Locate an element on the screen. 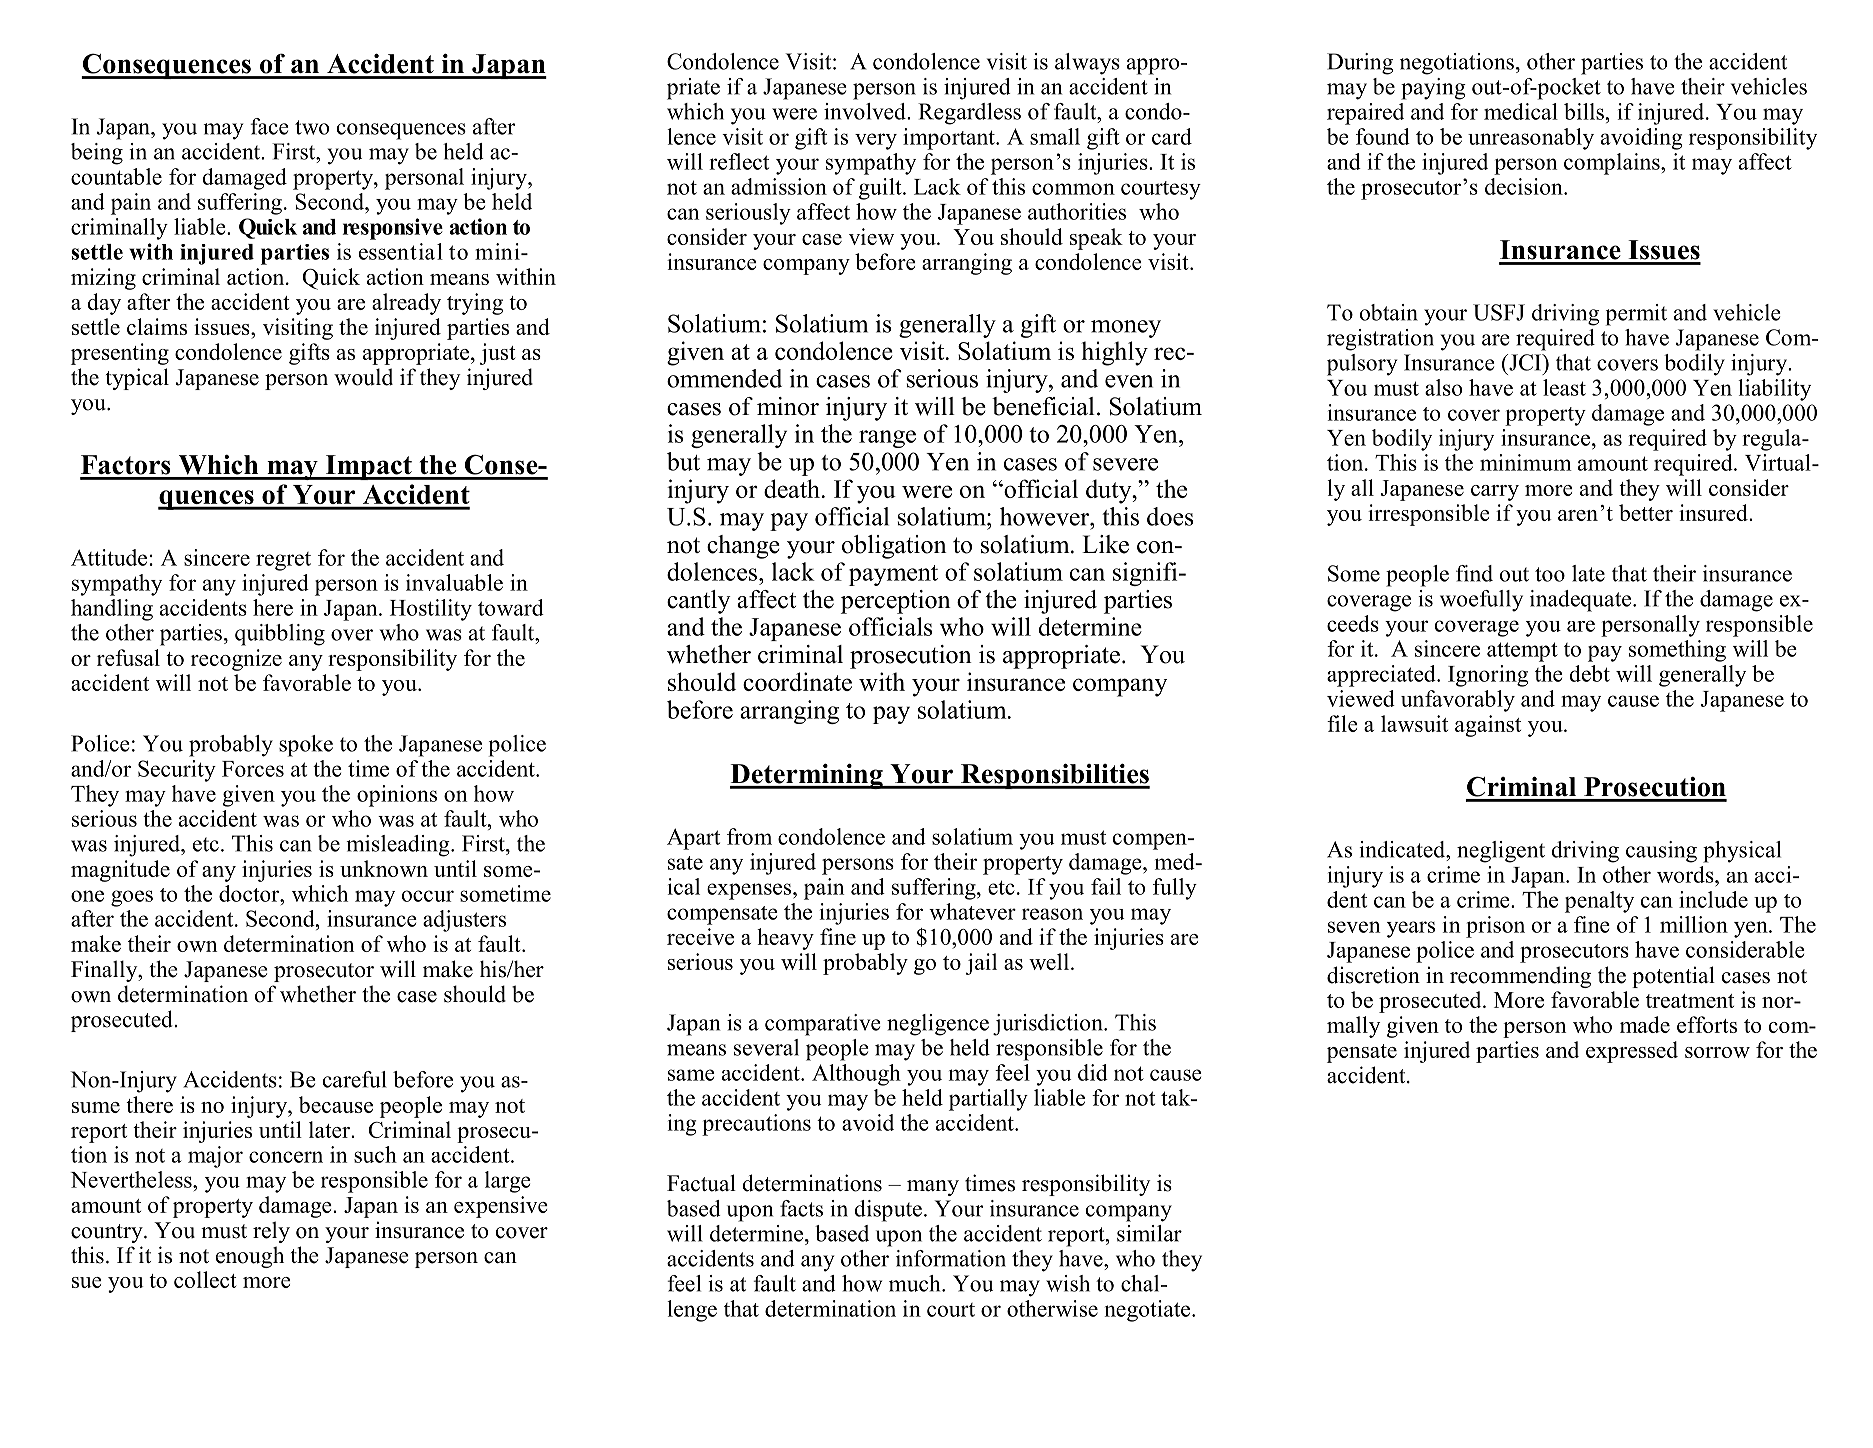 The height and width of the screenshot is (1448, 1873). much is located at coordinates (916, 1283).
